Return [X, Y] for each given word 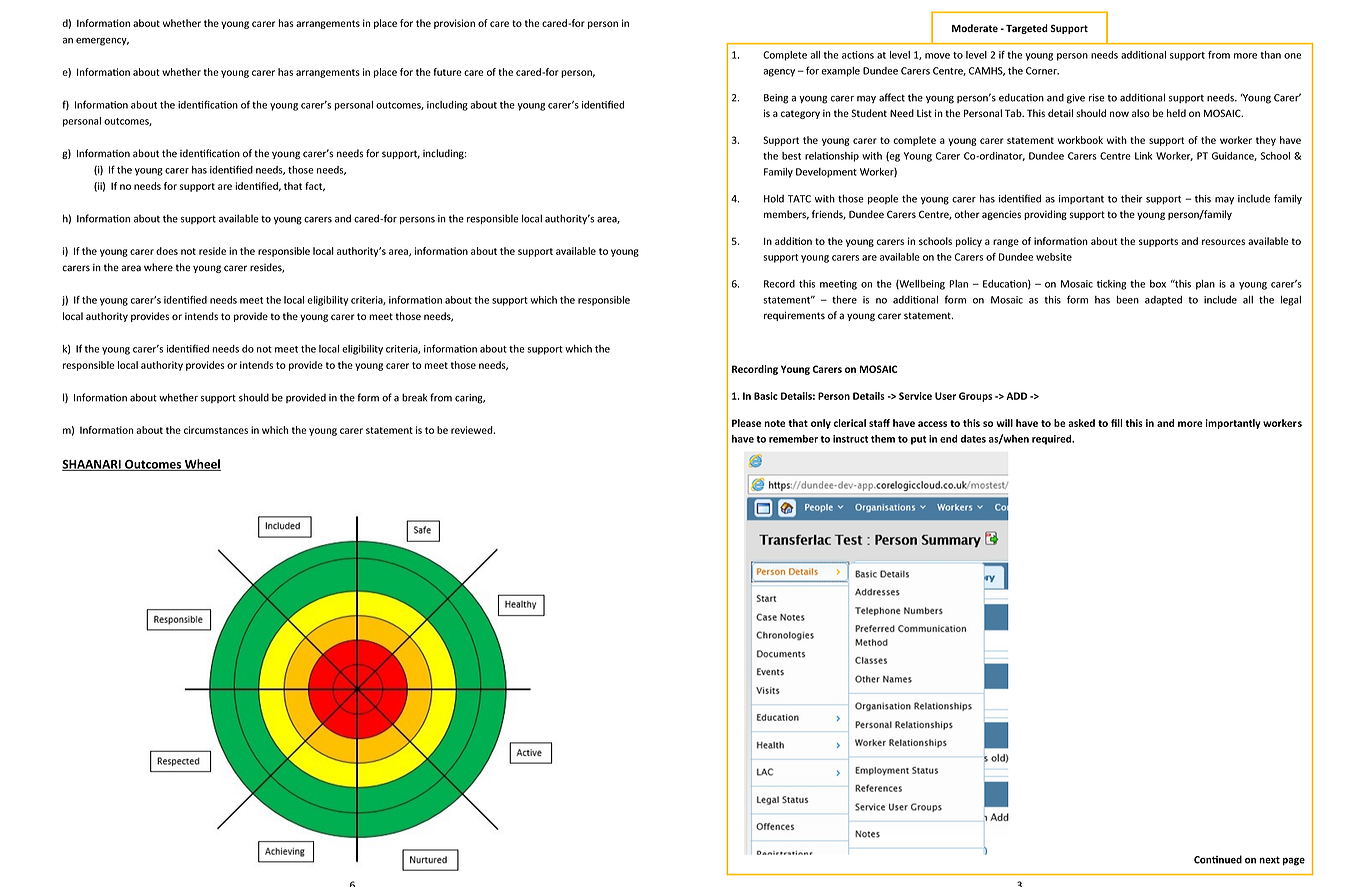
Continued [1218, 859]
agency [779, 73]
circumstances [216, 430]
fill [1116, 423]
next [1269, 860]
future [447, 72]
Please [746, 423]
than [1270, 55]
